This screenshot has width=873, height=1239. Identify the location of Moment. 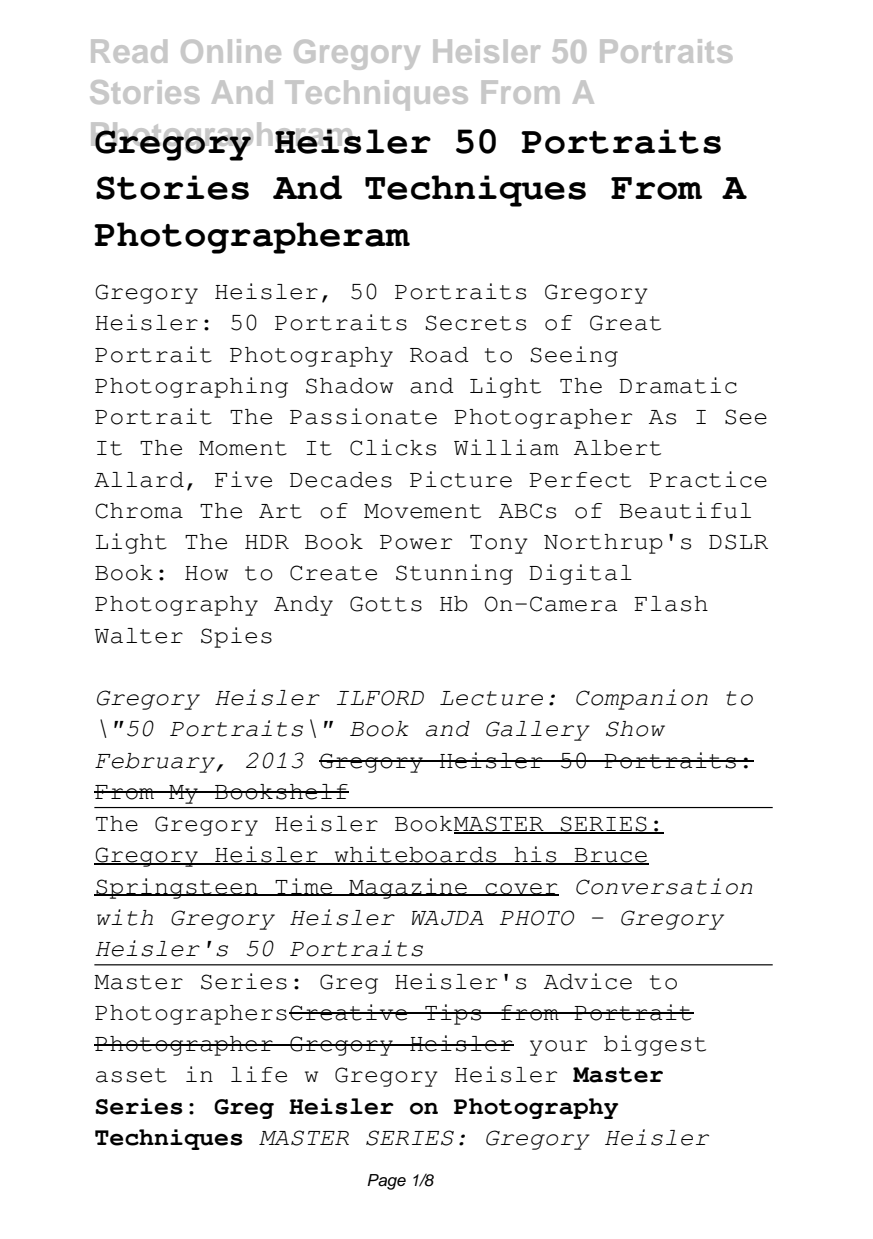
(243, 448).
